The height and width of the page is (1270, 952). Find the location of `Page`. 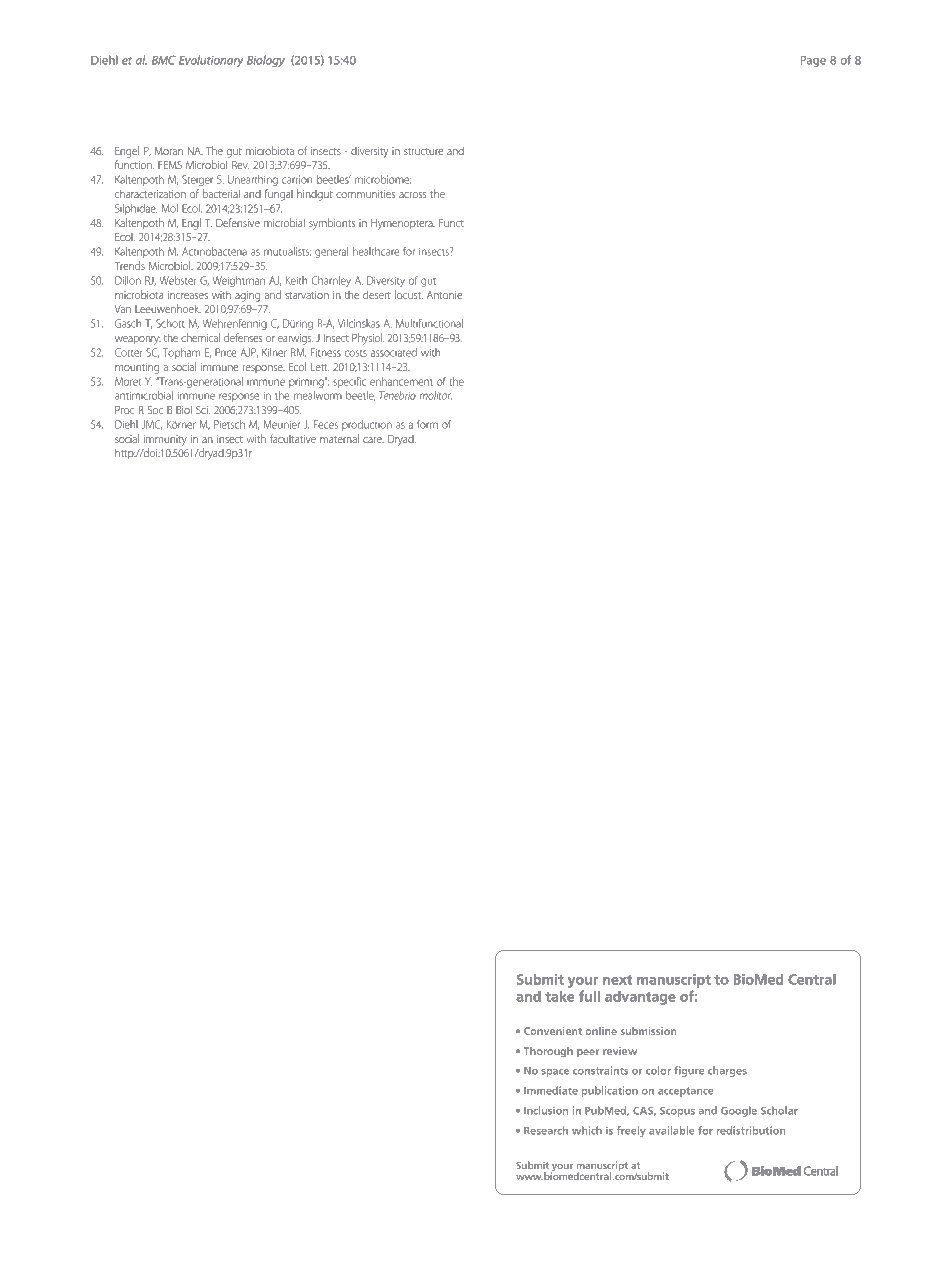

Page is located at coordinates (813, 61).
